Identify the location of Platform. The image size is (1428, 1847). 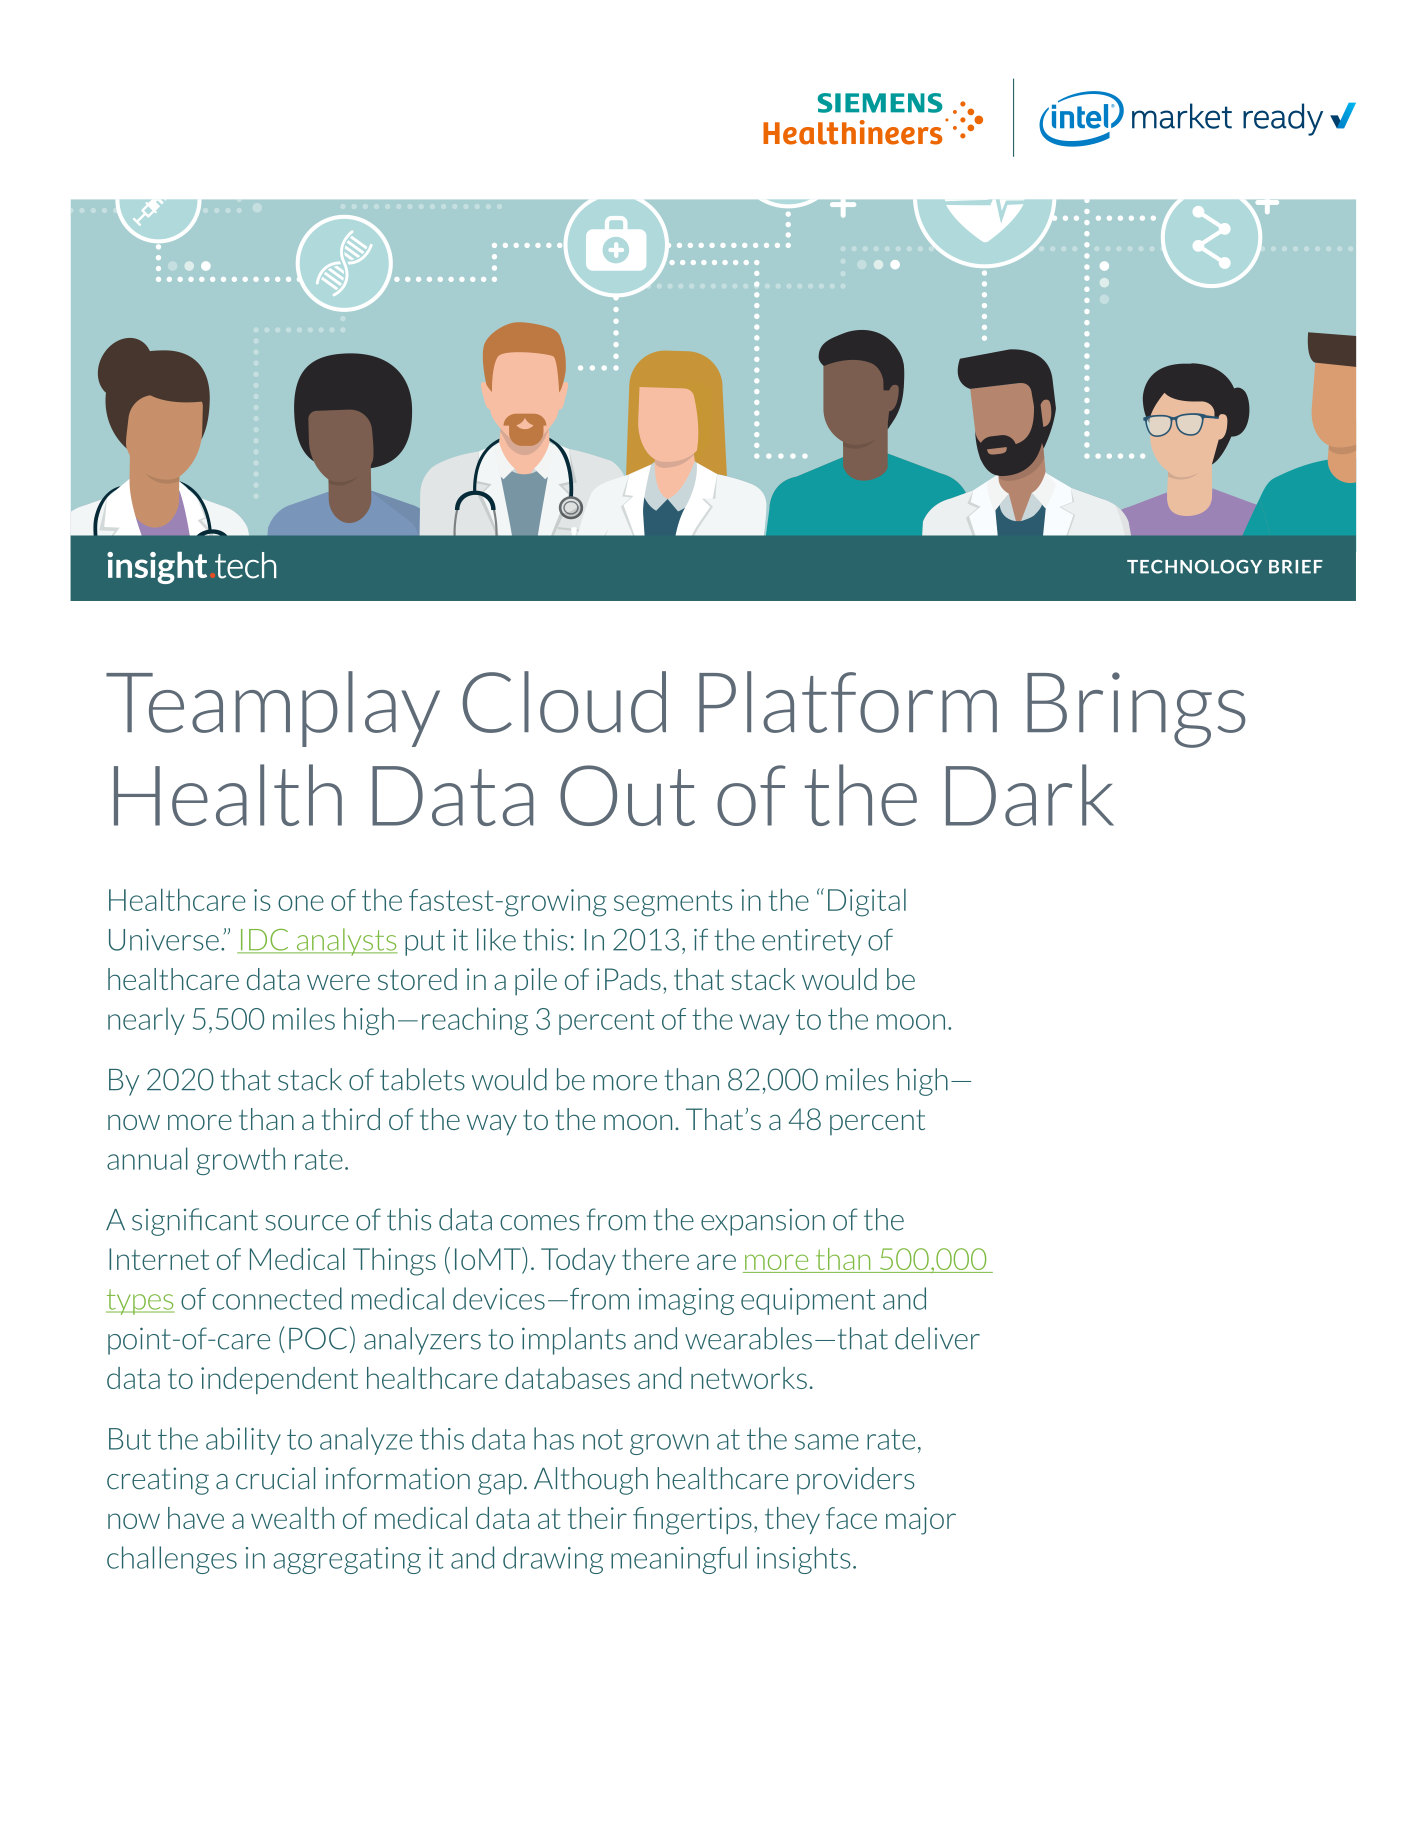
(848, 702).
